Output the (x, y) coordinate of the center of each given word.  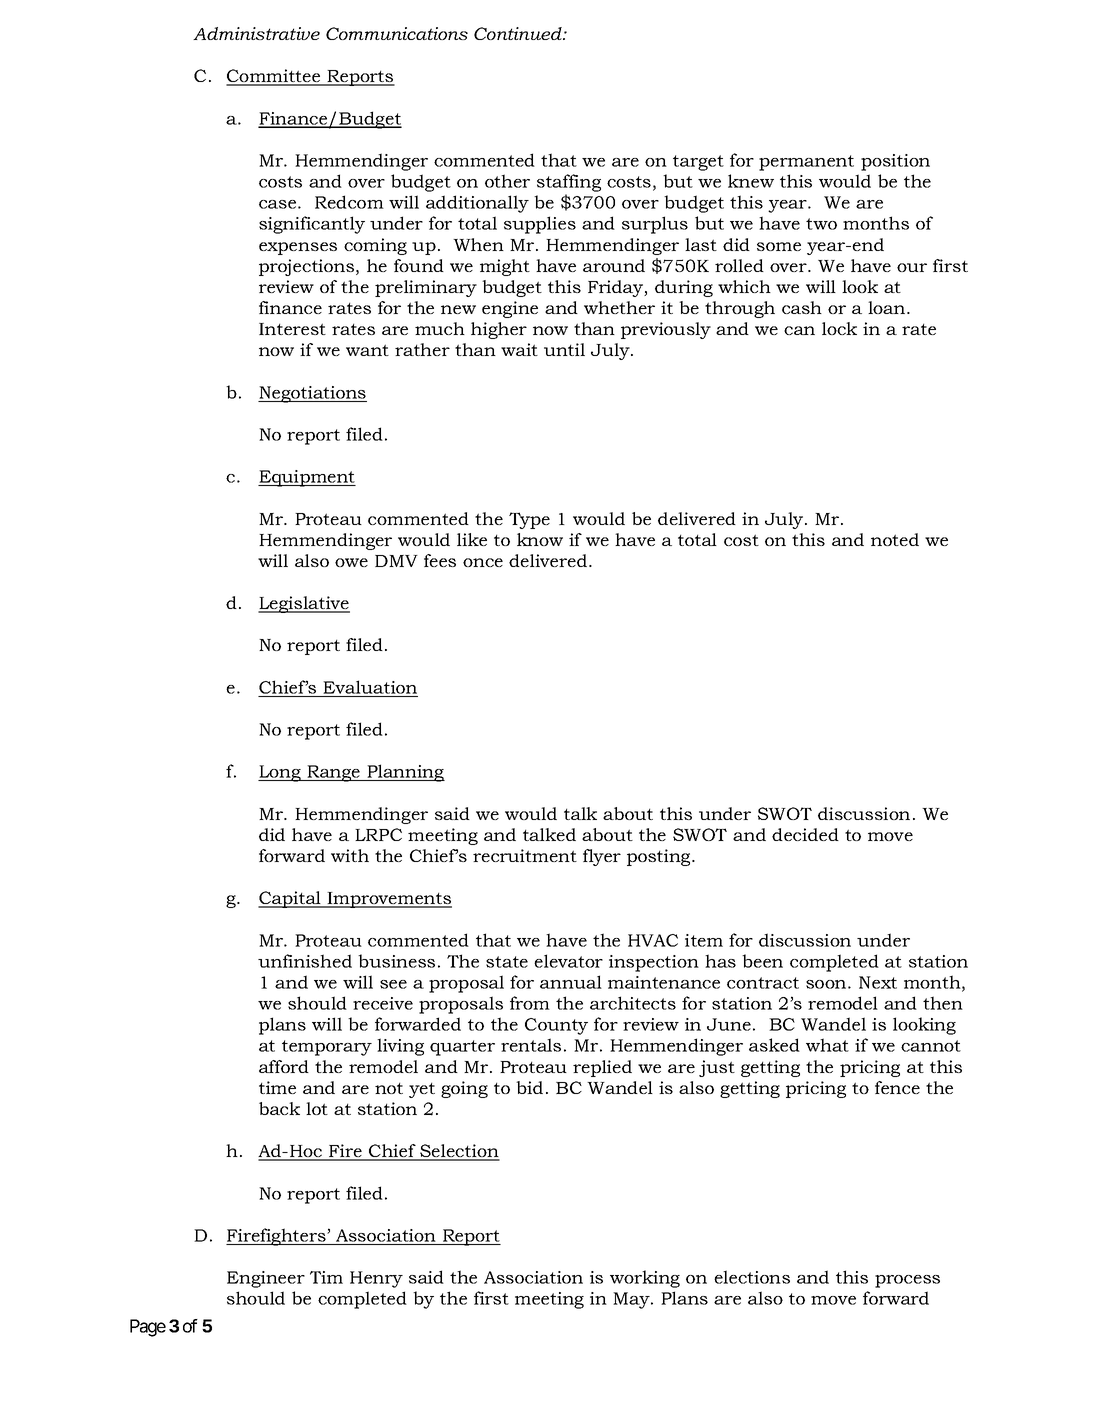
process (907, 1281)
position (895, 162)
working (645, 1279)
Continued (519, 33)
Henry (376, 1279)
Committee (274, 77)
